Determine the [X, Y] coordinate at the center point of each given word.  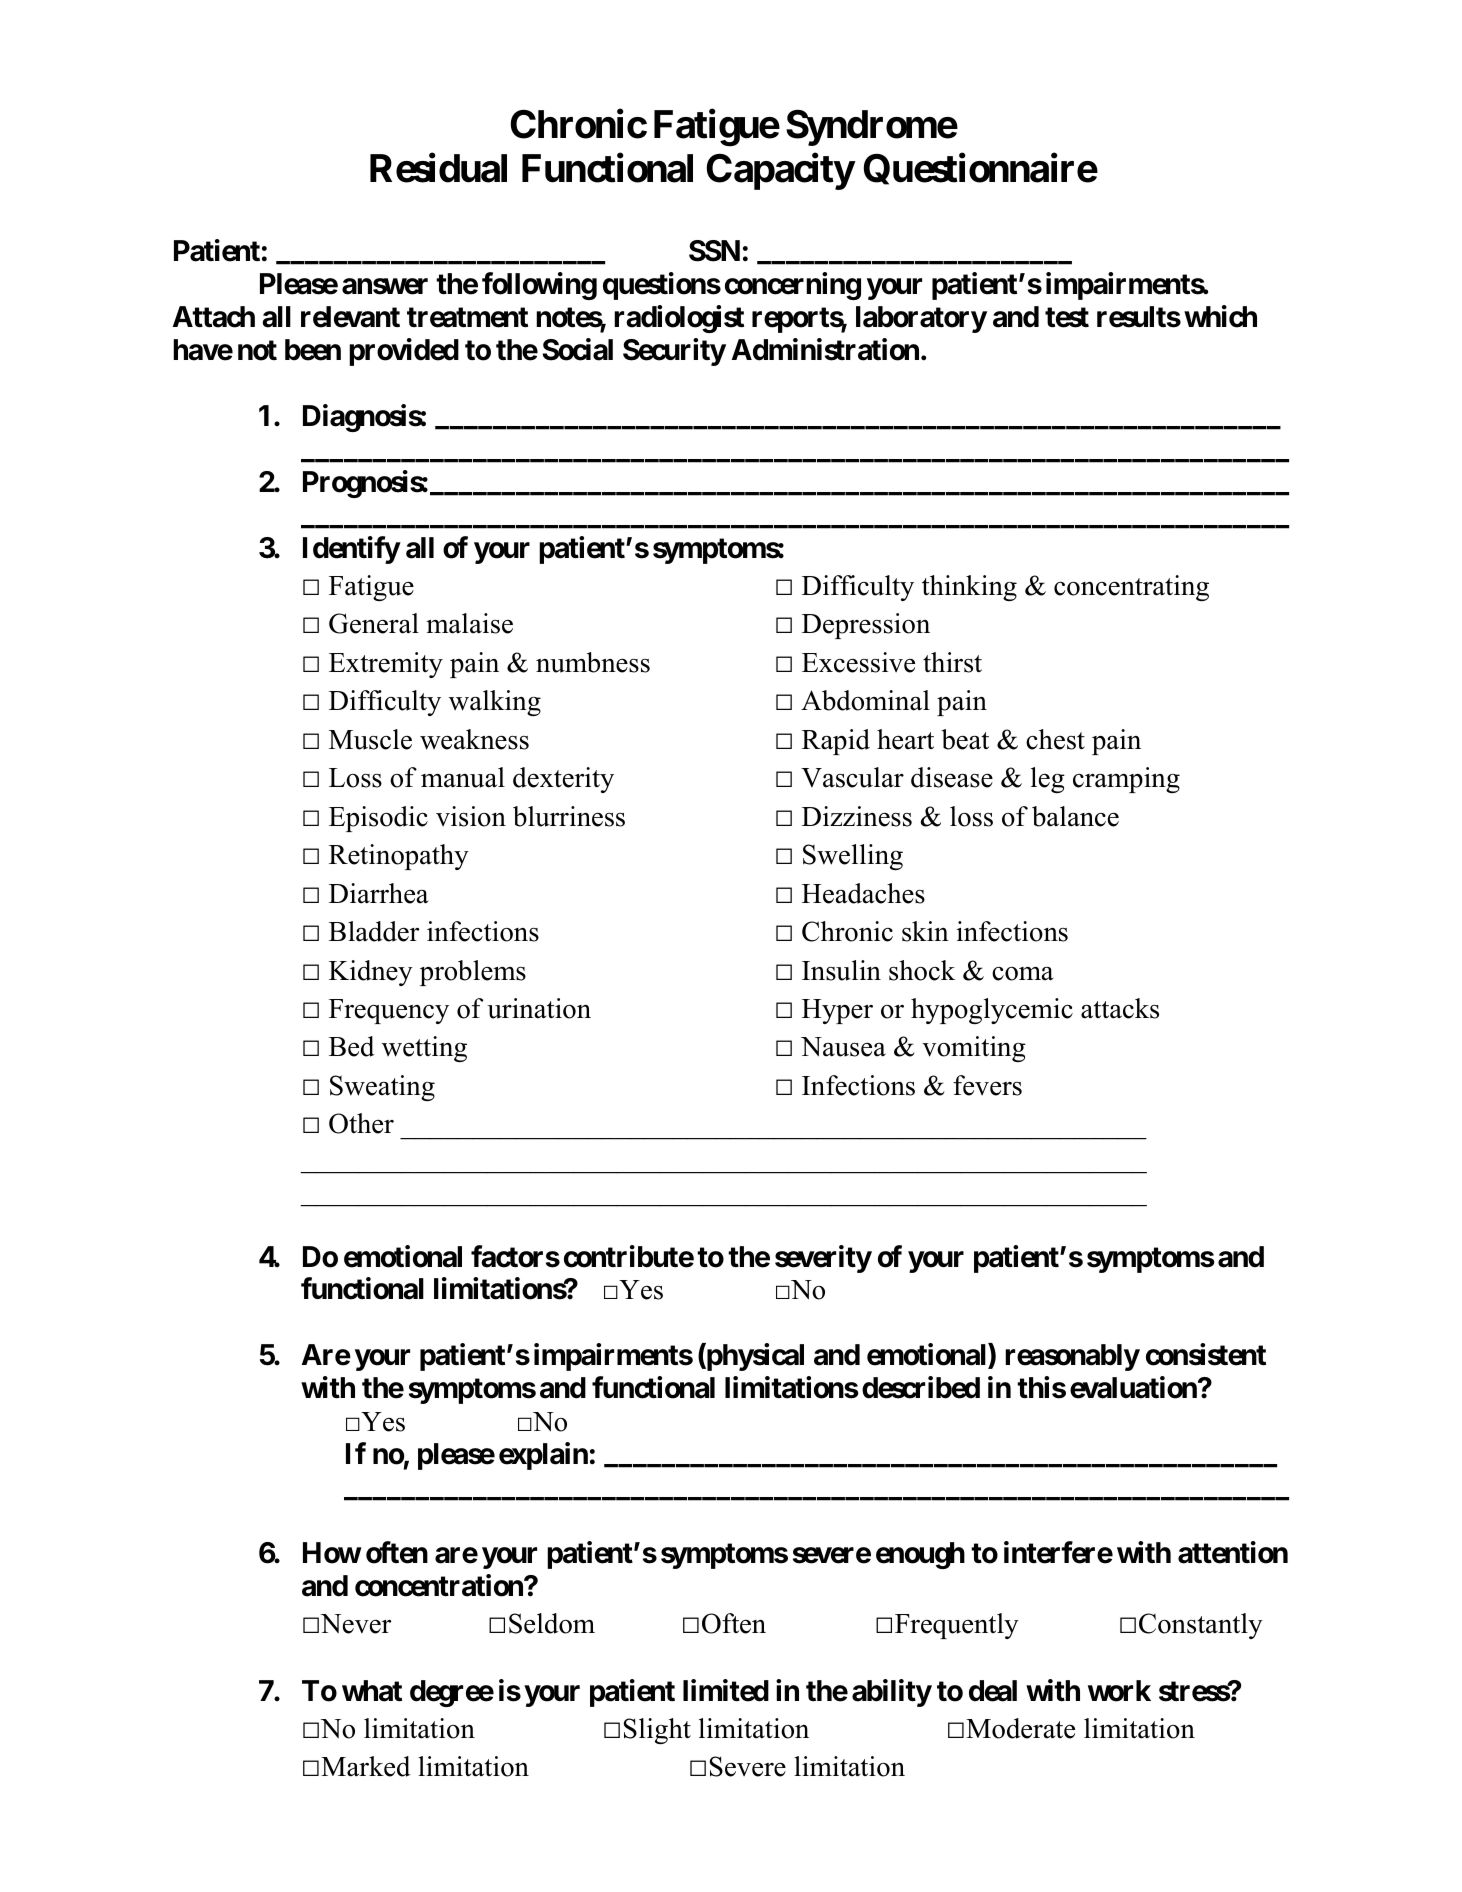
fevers [987, 1085]
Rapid [836, 742]
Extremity [386, 665]
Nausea [843, 1047]
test [1067, 317]
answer [385, 287]
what [372, 1691]
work [1119, 1691]
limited [726, 1690]
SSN [714, 251]
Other [361, 1123]
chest [1055, 739]
